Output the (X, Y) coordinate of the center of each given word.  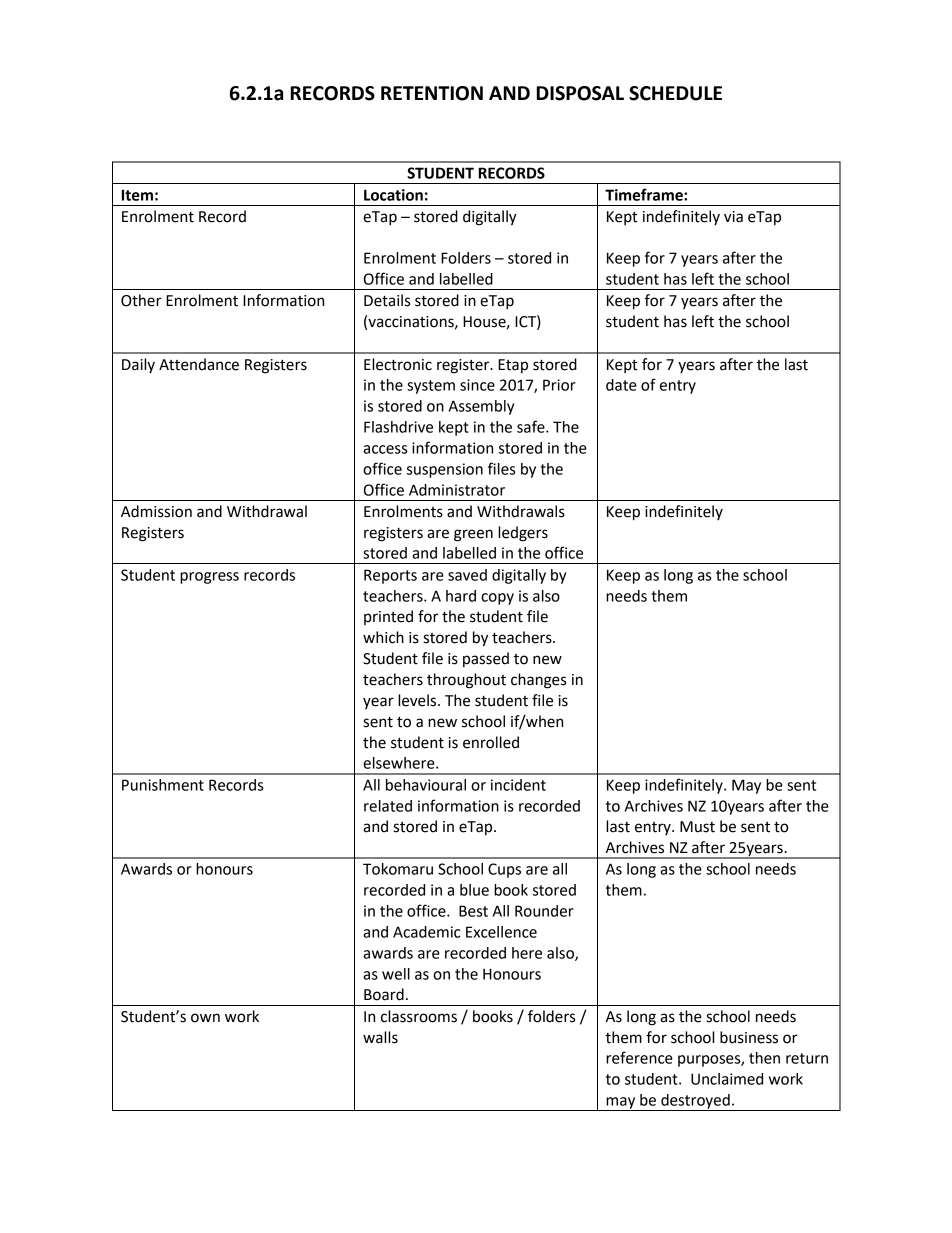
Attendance (199, 364)
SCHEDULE (675, 93)
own (205, 1018)
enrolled (491, 742)
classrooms (419, 1016)
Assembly (481, 407)
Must (697, 827)
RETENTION (432, 93)
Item (137, 195)
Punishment (163, 785)
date (621, 385)
